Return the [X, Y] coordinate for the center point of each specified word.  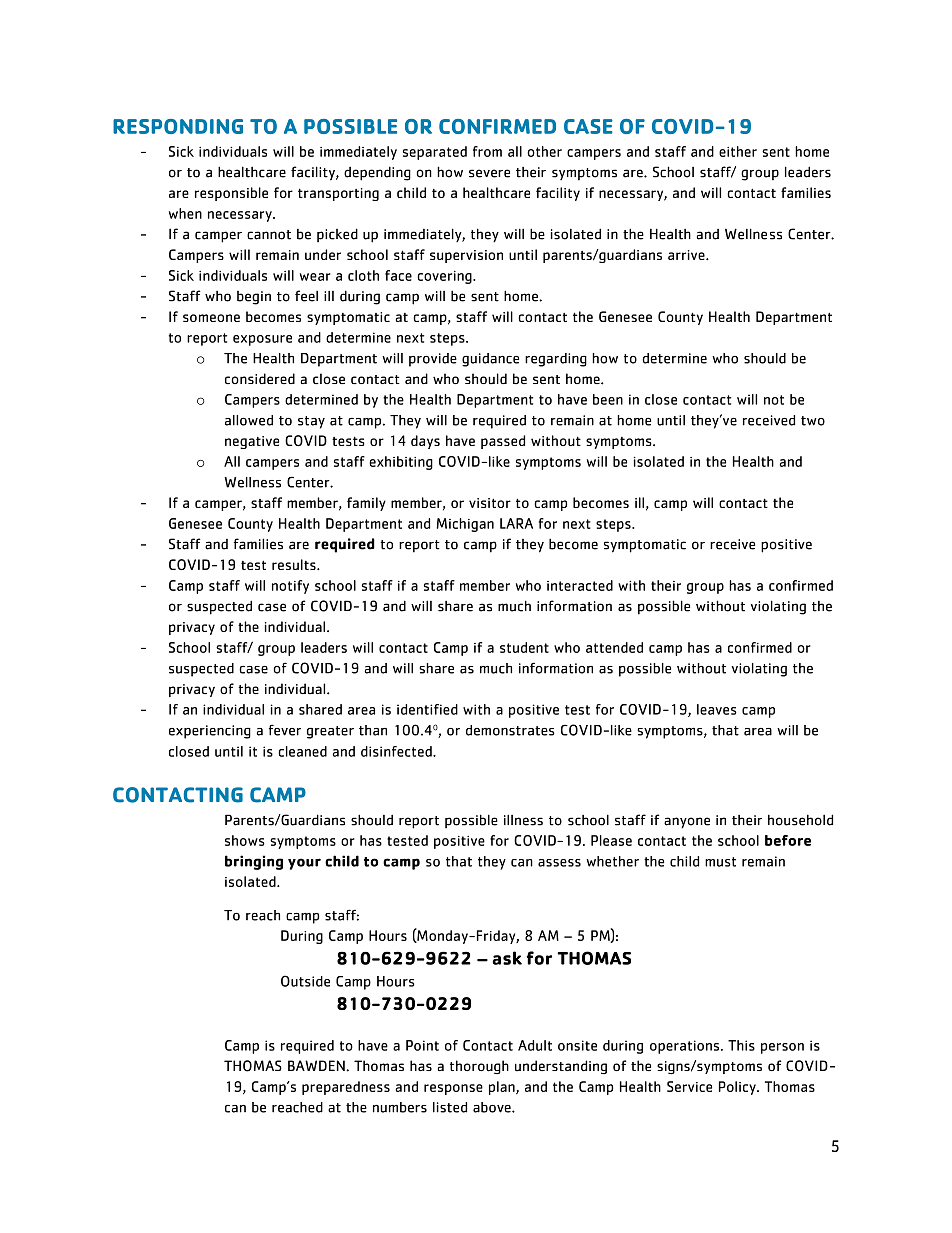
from [487, 151]
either [738, 151]
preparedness [346, 1088]
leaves [717, 709]
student [524, 647]
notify [290, 587]
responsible [231, 194]
